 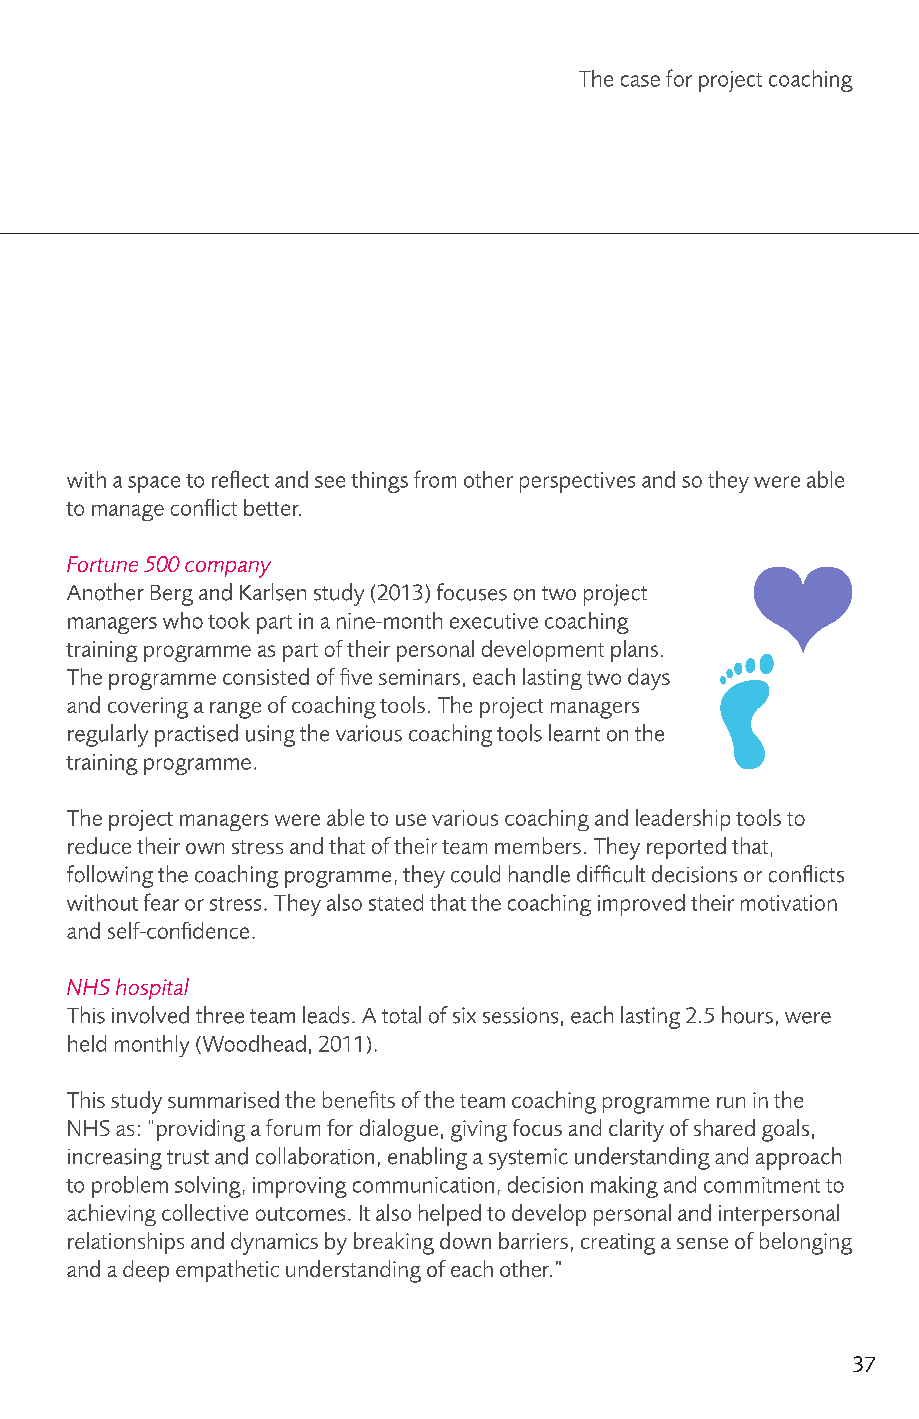 What do you see at coordinates (702, 1243) in the screenshot?
I see `sense` at bounding box center [702, 1243].
